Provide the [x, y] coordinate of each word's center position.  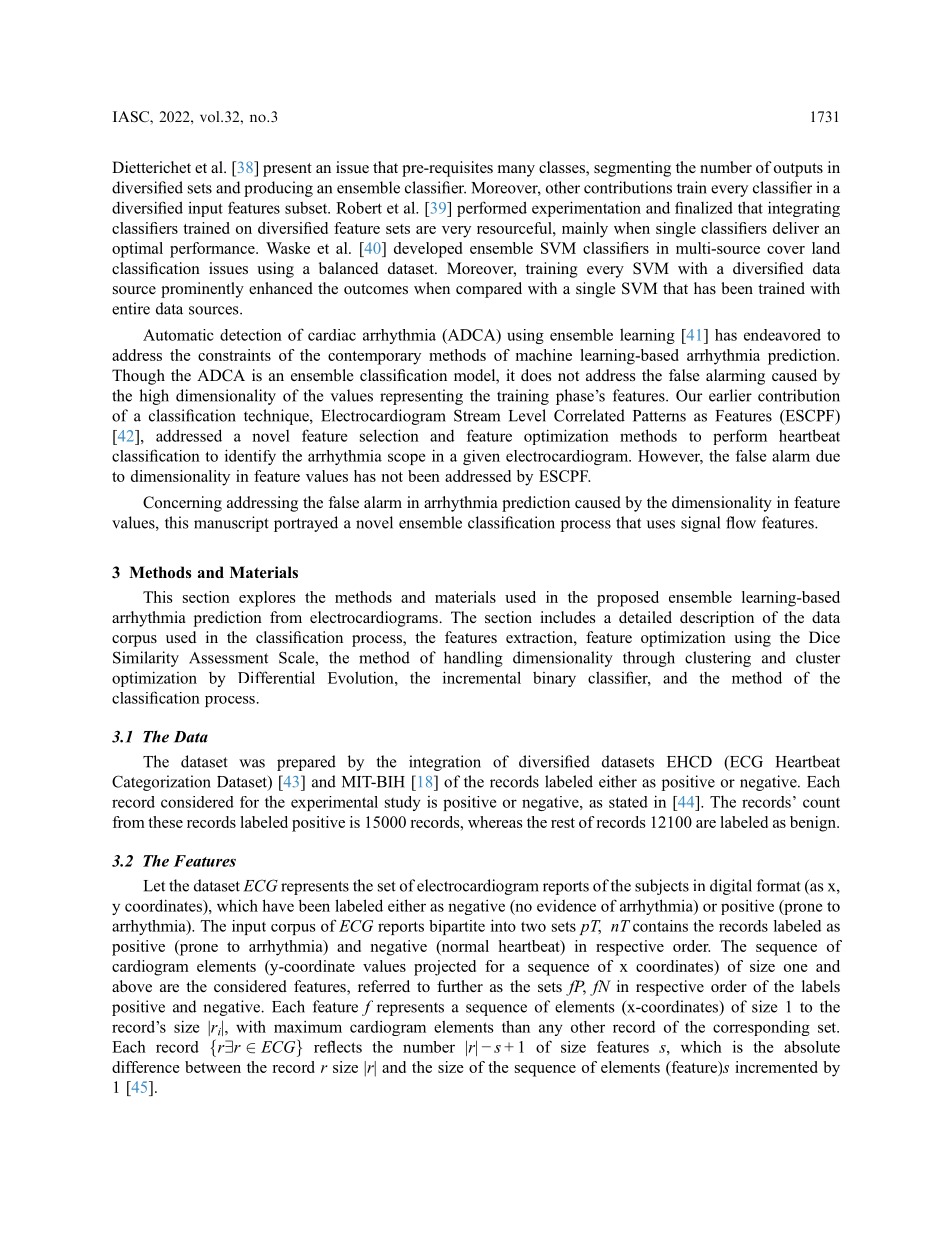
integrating [804, 209]
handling [473, 659]
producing [278, 189]
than [516, 1026]
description [717, 619]
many [516, 171]
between [213, 1067]
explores [267, 599]
